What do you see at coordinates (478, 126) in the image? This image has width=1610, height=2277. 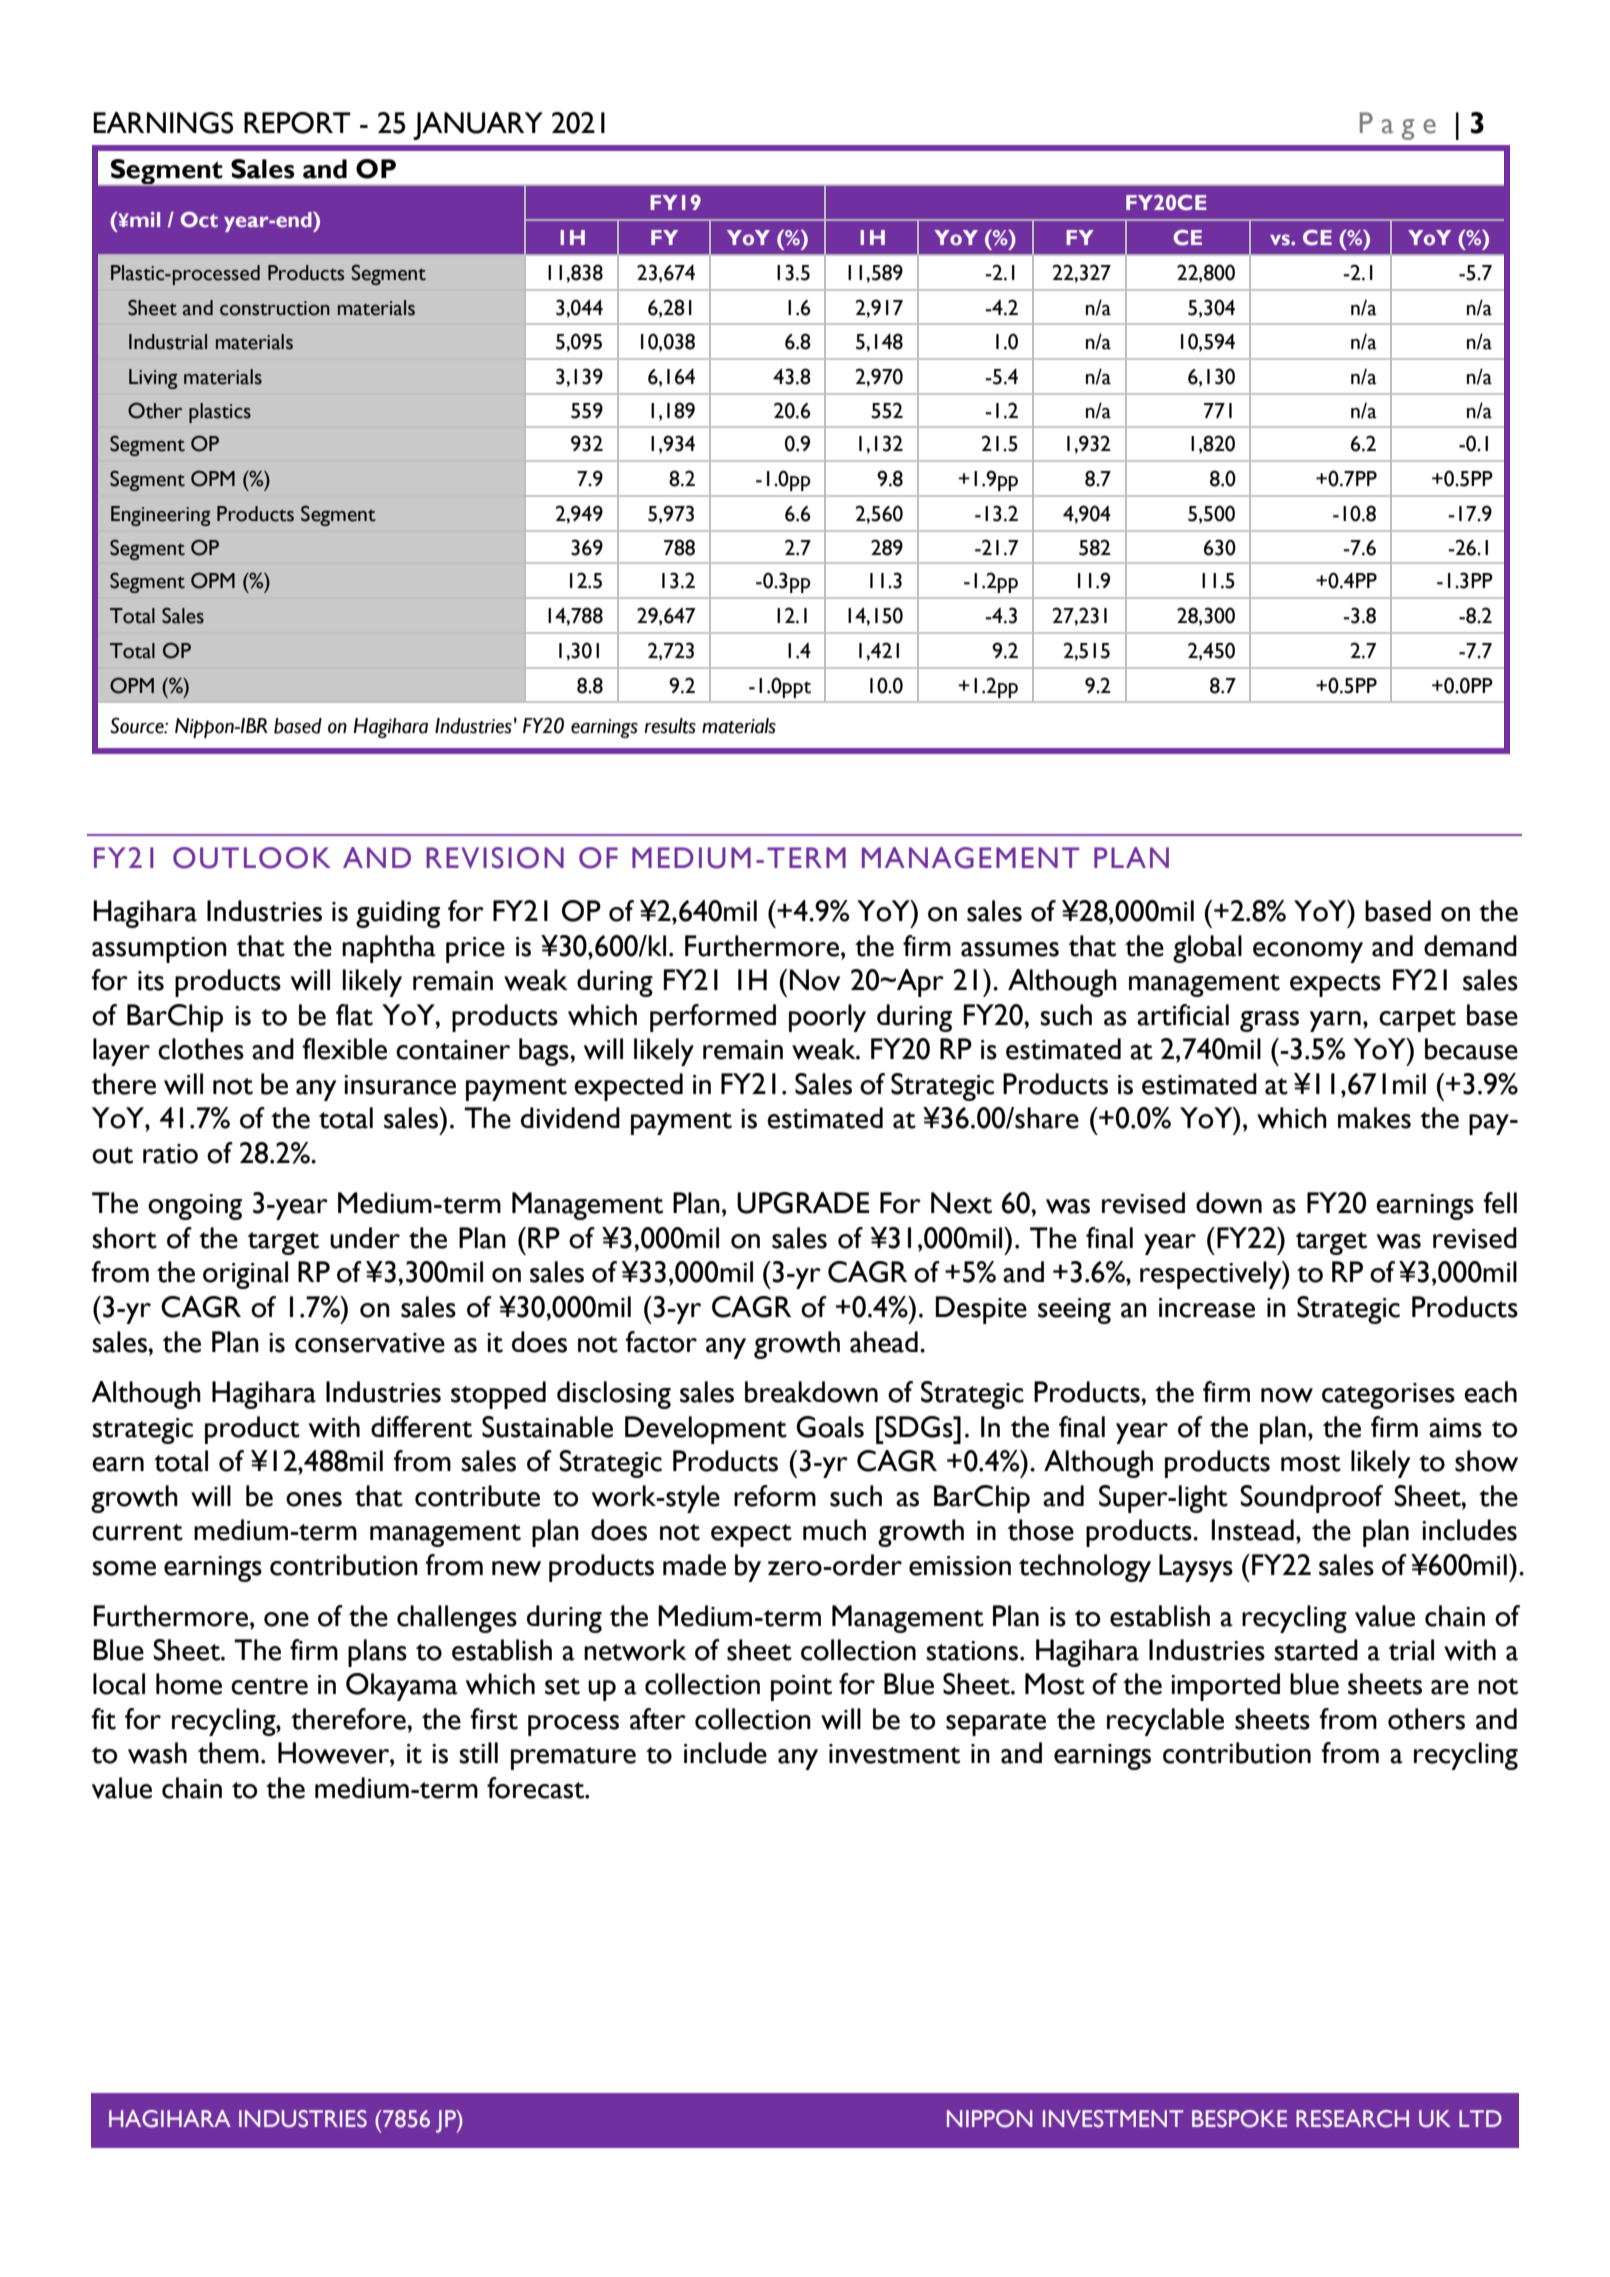 I see `JANUARY` at bounding box center [478, 126].
